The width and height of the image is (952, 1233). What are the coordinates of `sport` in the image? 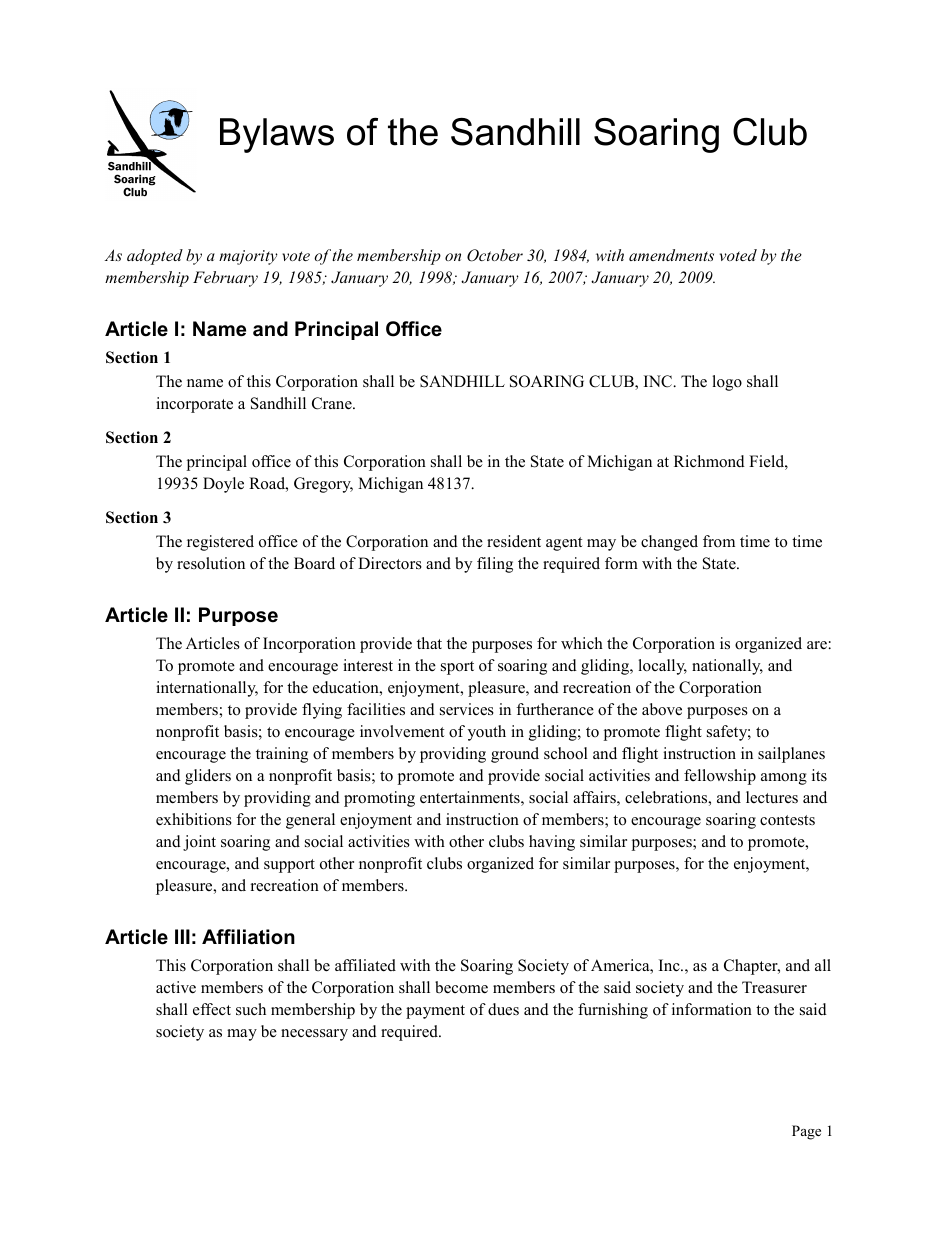 It's located at (457, 668).
